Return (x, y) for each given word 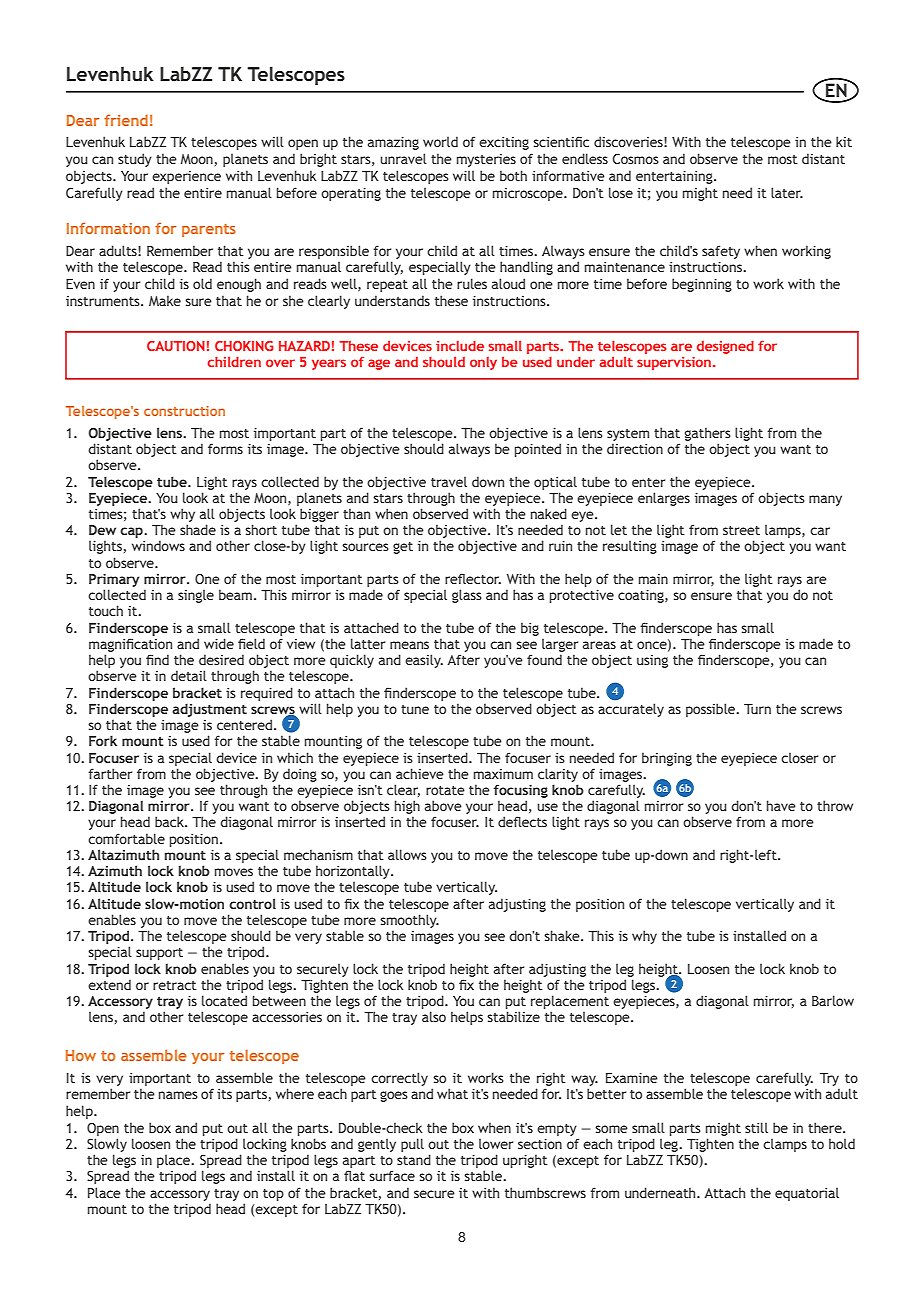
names (178, 1095)
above (443, 805)
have (781, 805)
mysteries (486, 160)
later (787, 192)
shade (198, 529)
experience (186, 177)
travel (449, 481)
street (741, 530)
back (170, 821)
